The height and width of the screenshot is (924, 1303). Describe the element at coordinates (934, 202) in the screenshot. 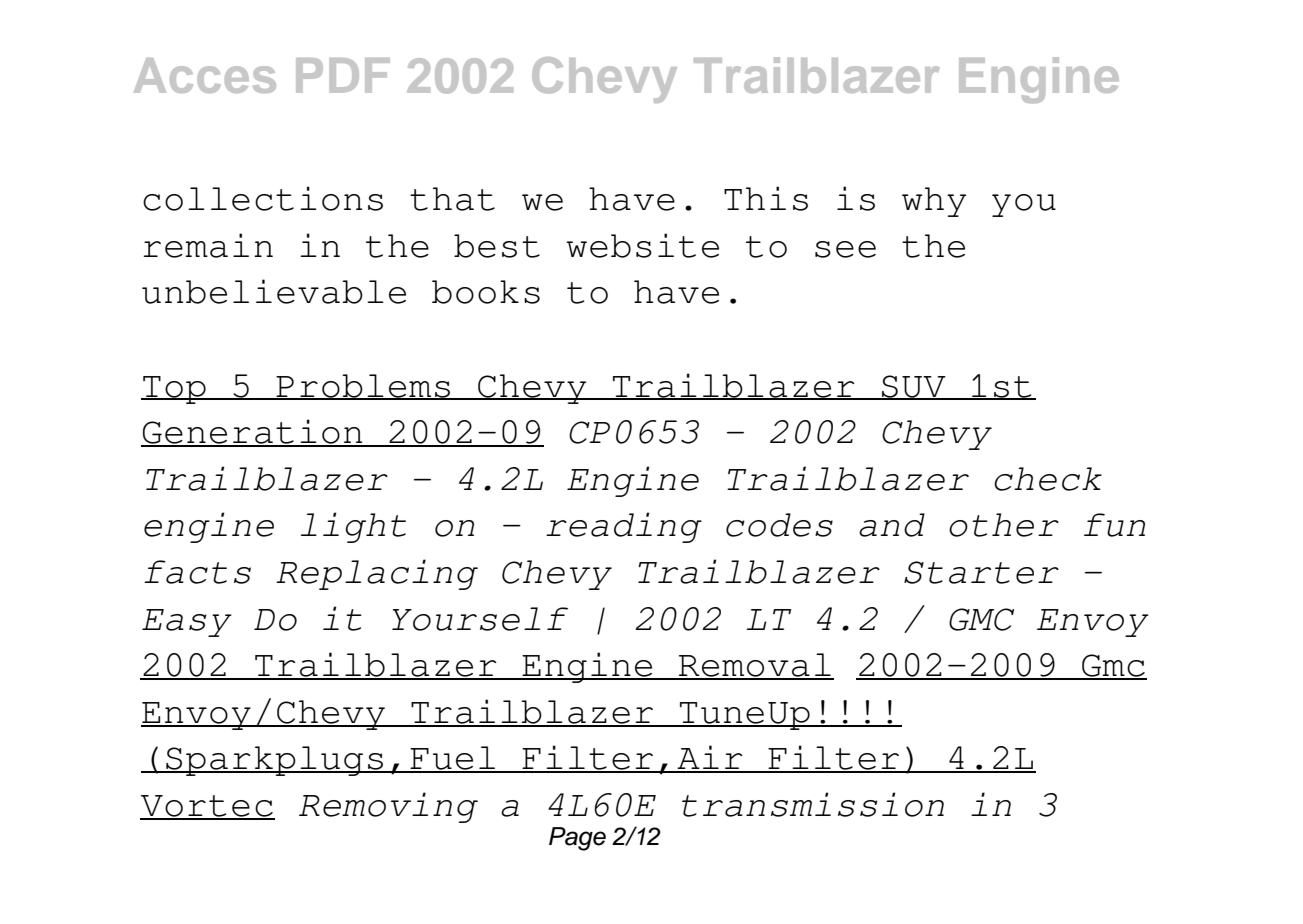

I see `why` at that location.
